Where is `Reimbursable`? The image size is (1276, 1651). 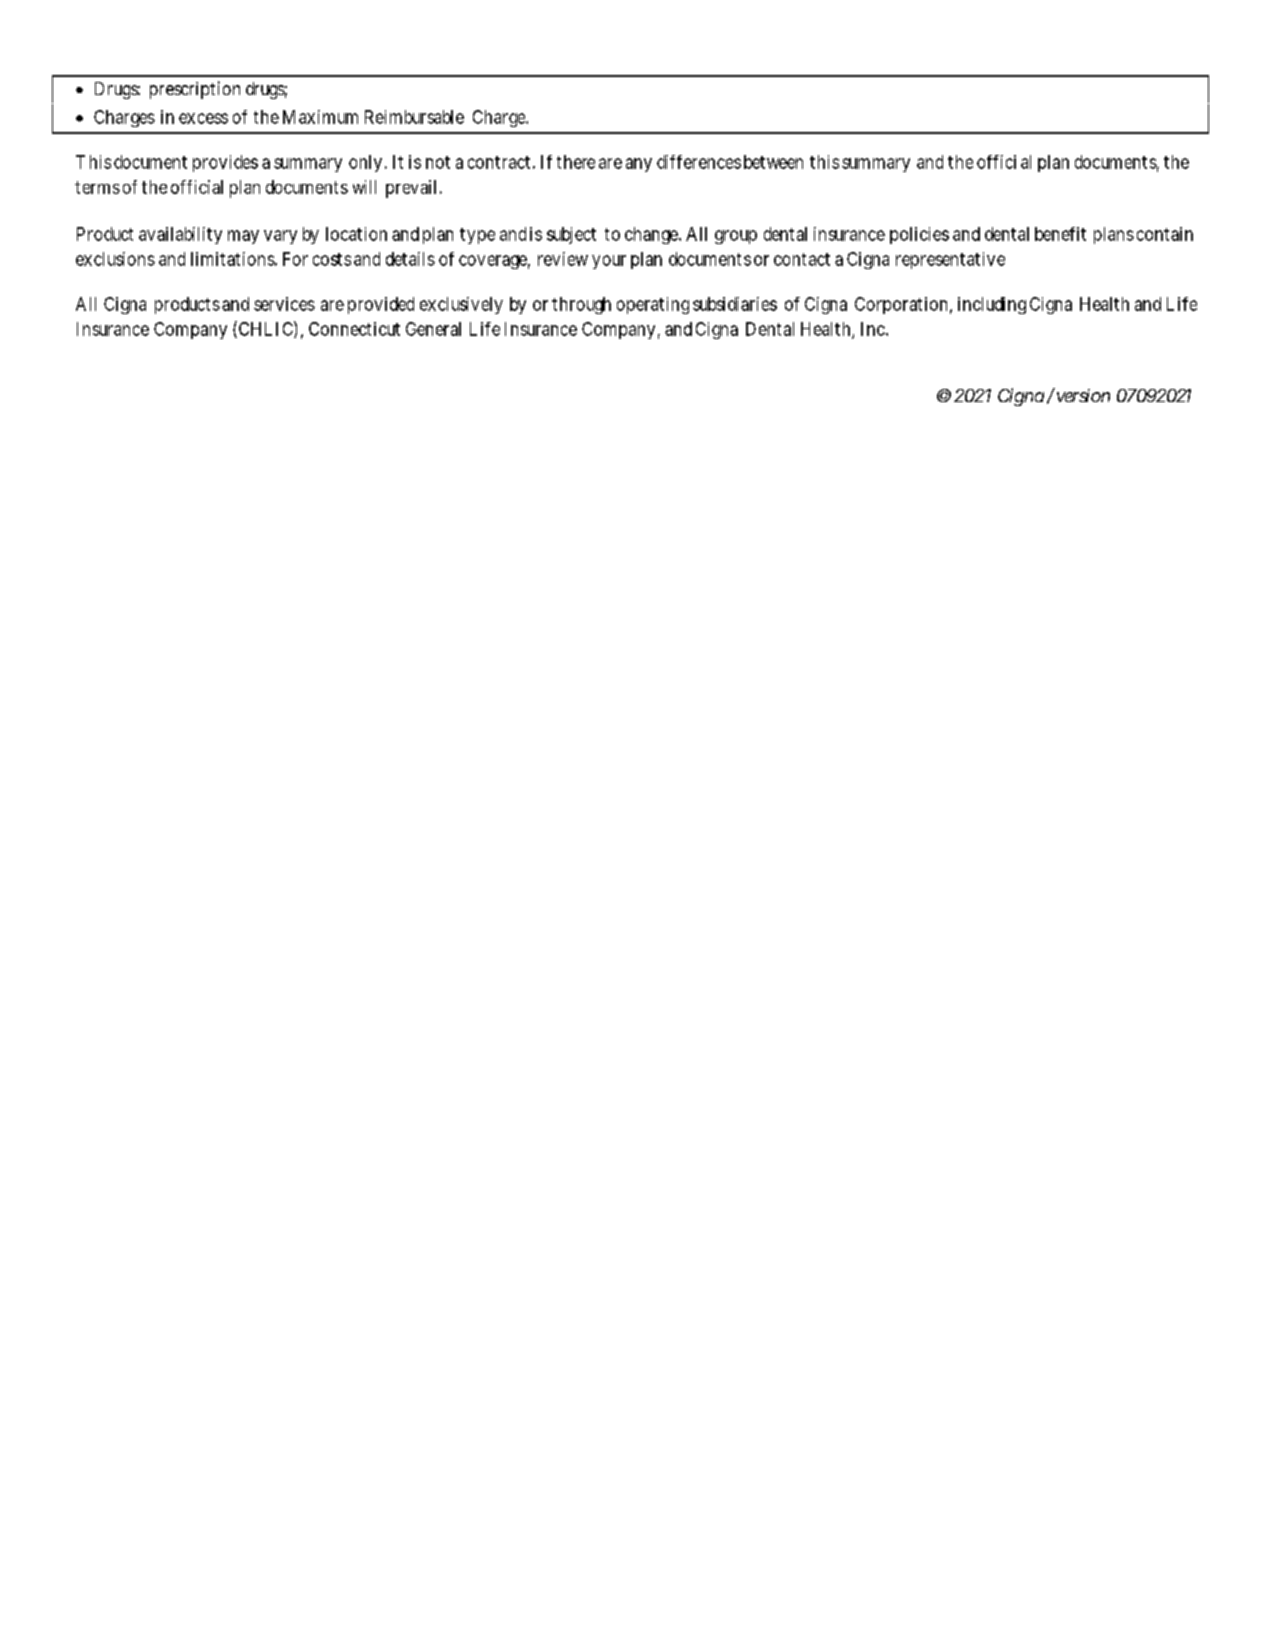
Reimbursable is located at coordinates (414, 117).
